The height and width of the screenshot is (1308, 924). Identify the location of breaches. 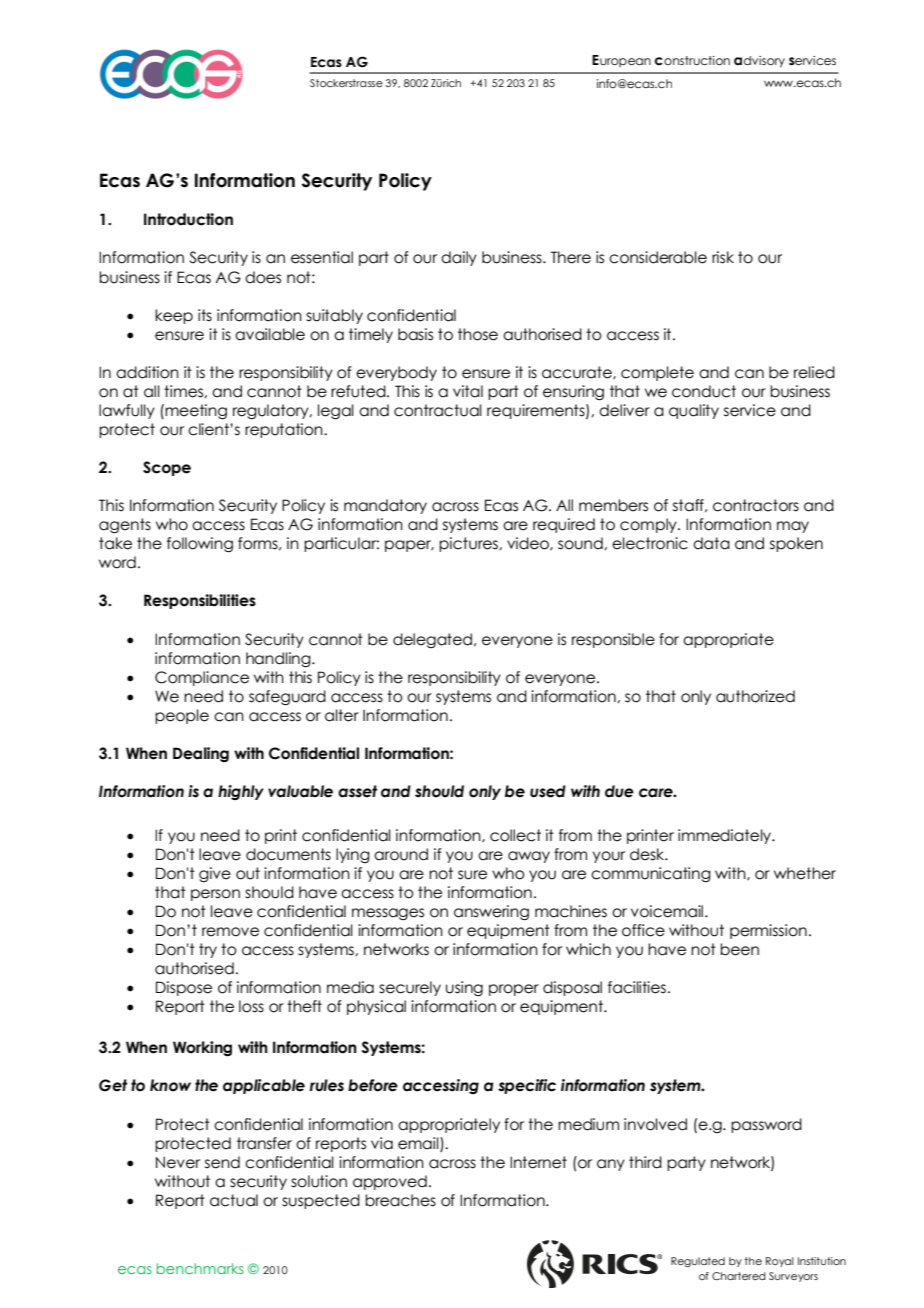
(400, 1200).
